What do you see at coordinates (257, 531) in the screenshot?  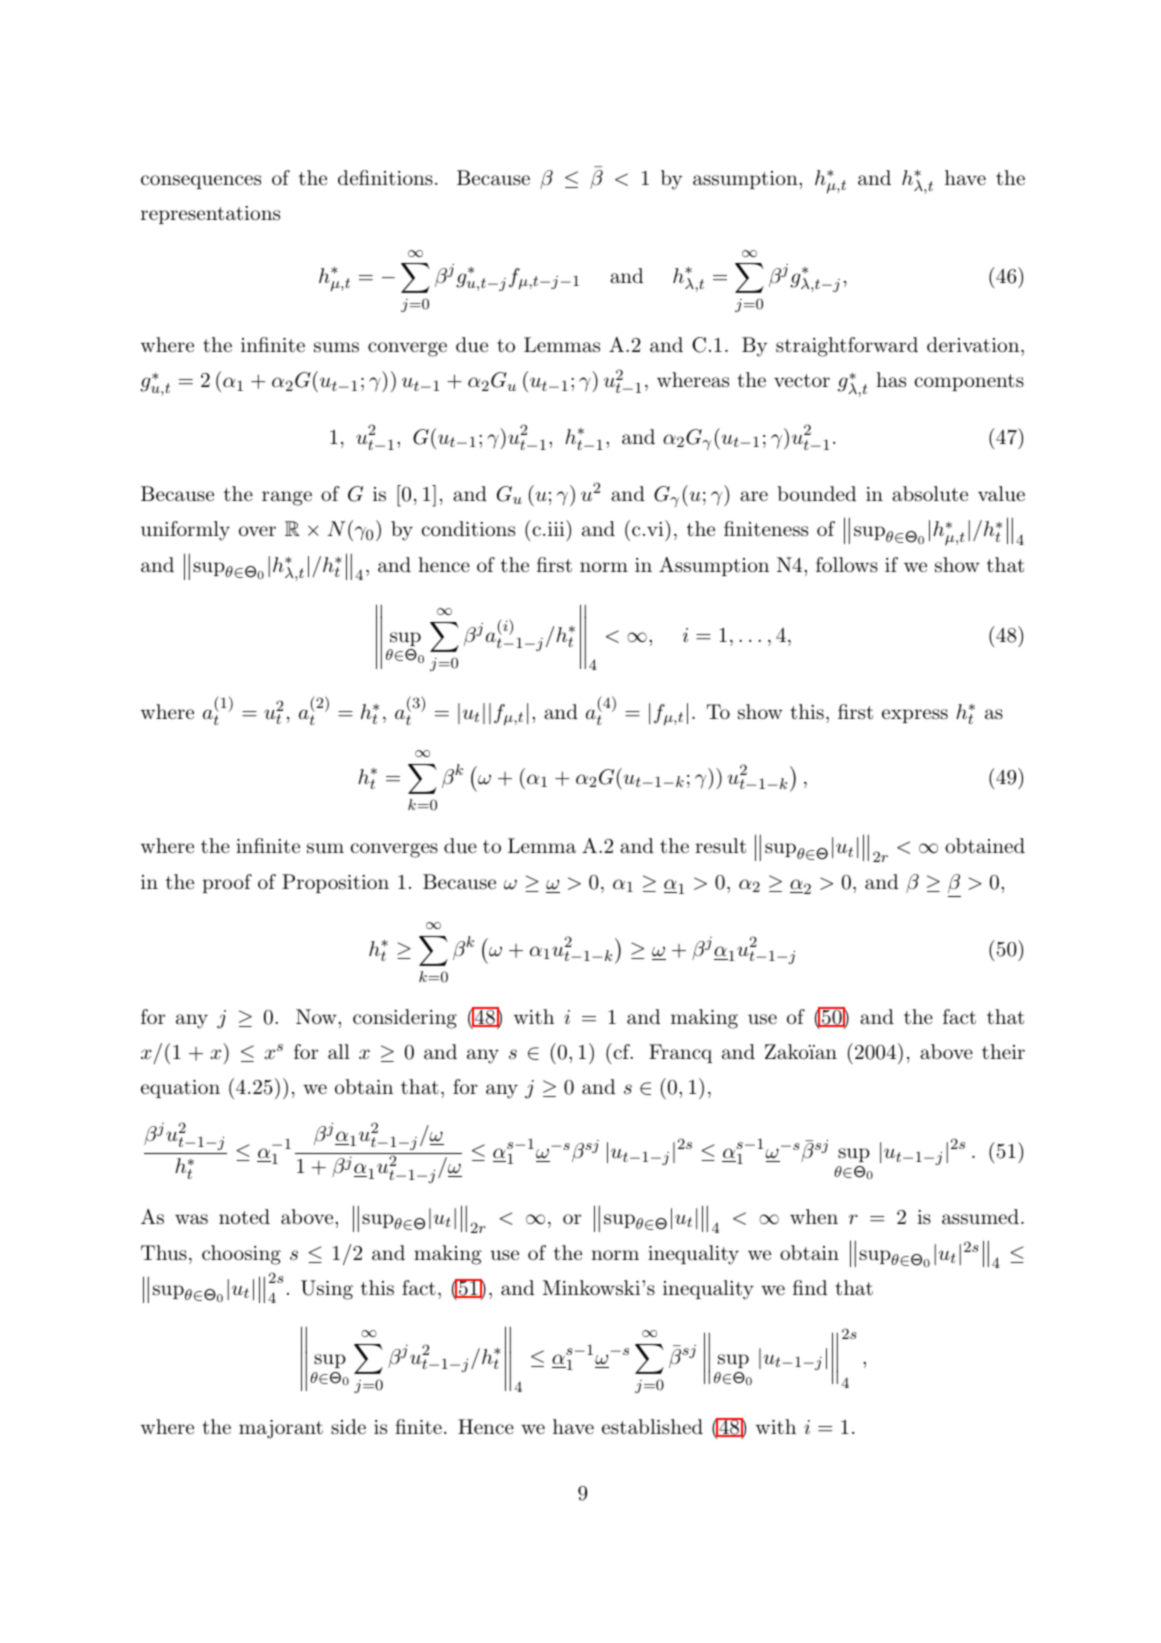 I see `over` at bounding box center [257, 531].
